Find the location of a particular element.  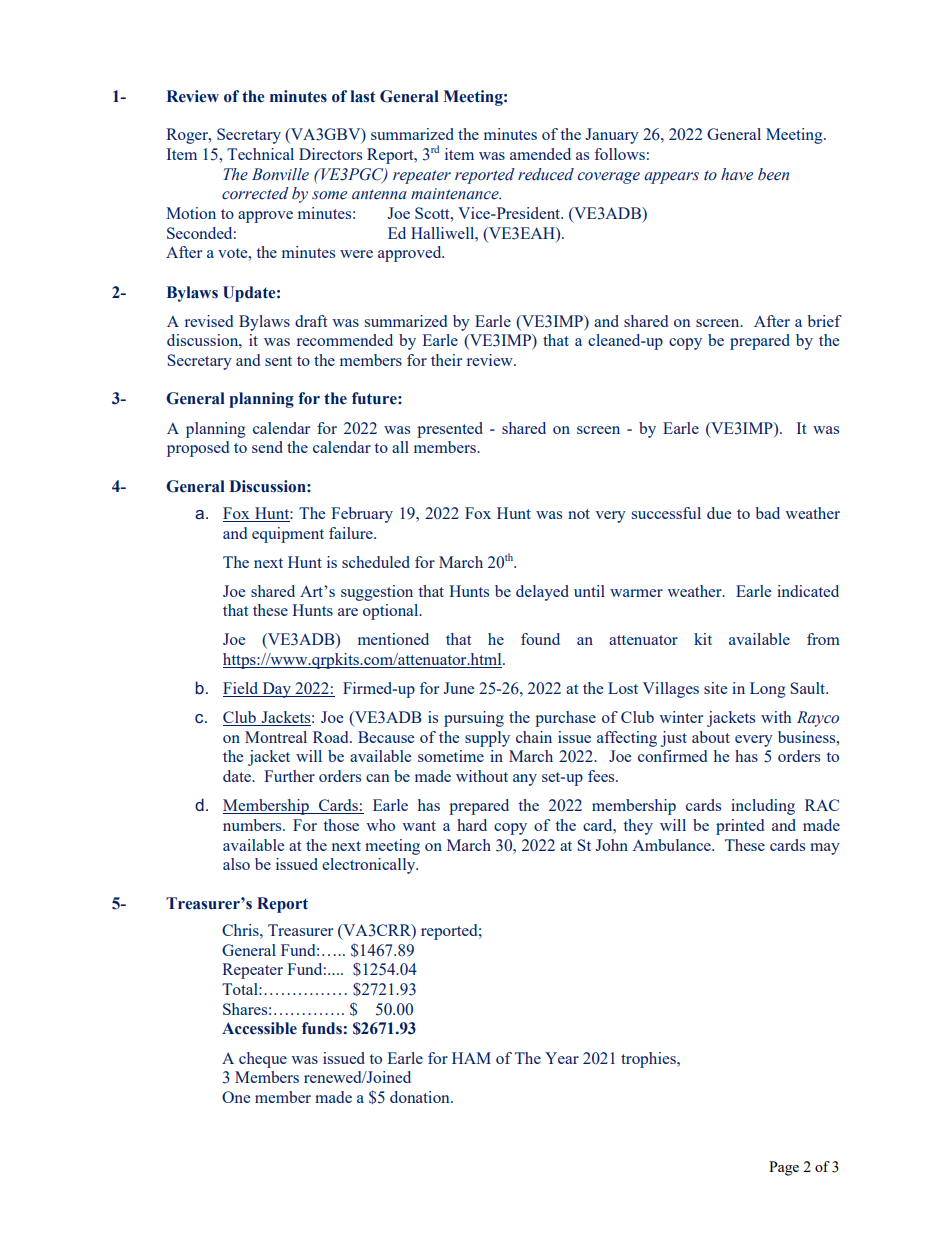

Day is located at coordinates (276, 690).
